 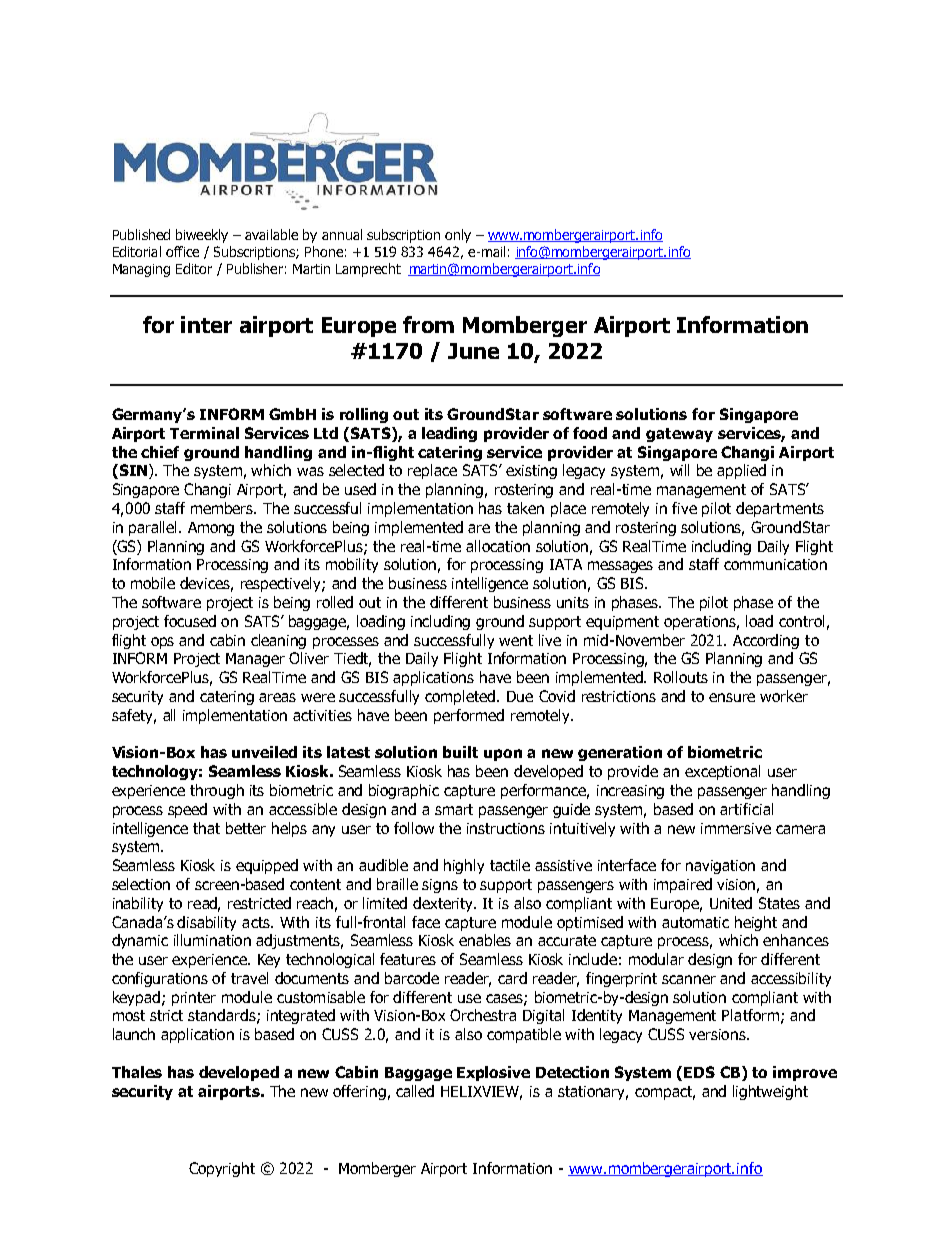 I want to click on ensure, so click(x=732, y=697).
